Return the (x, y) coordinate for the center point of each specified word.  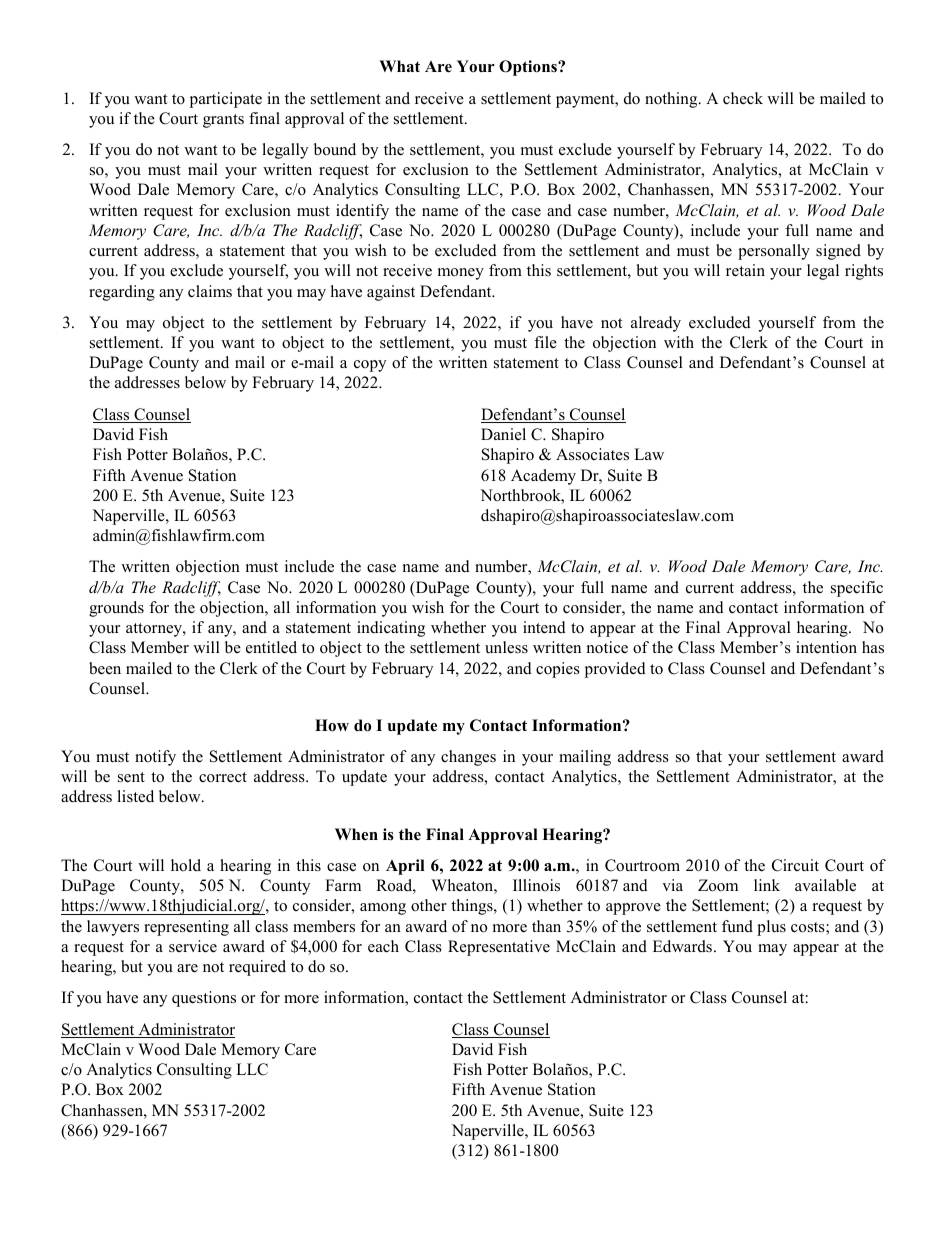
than (546, 926)
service (193, 946)
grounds (116, 609)
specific (857, 589)
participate (226, 100)
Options (529, 68)
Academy (543, 477)
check (743, 98)
